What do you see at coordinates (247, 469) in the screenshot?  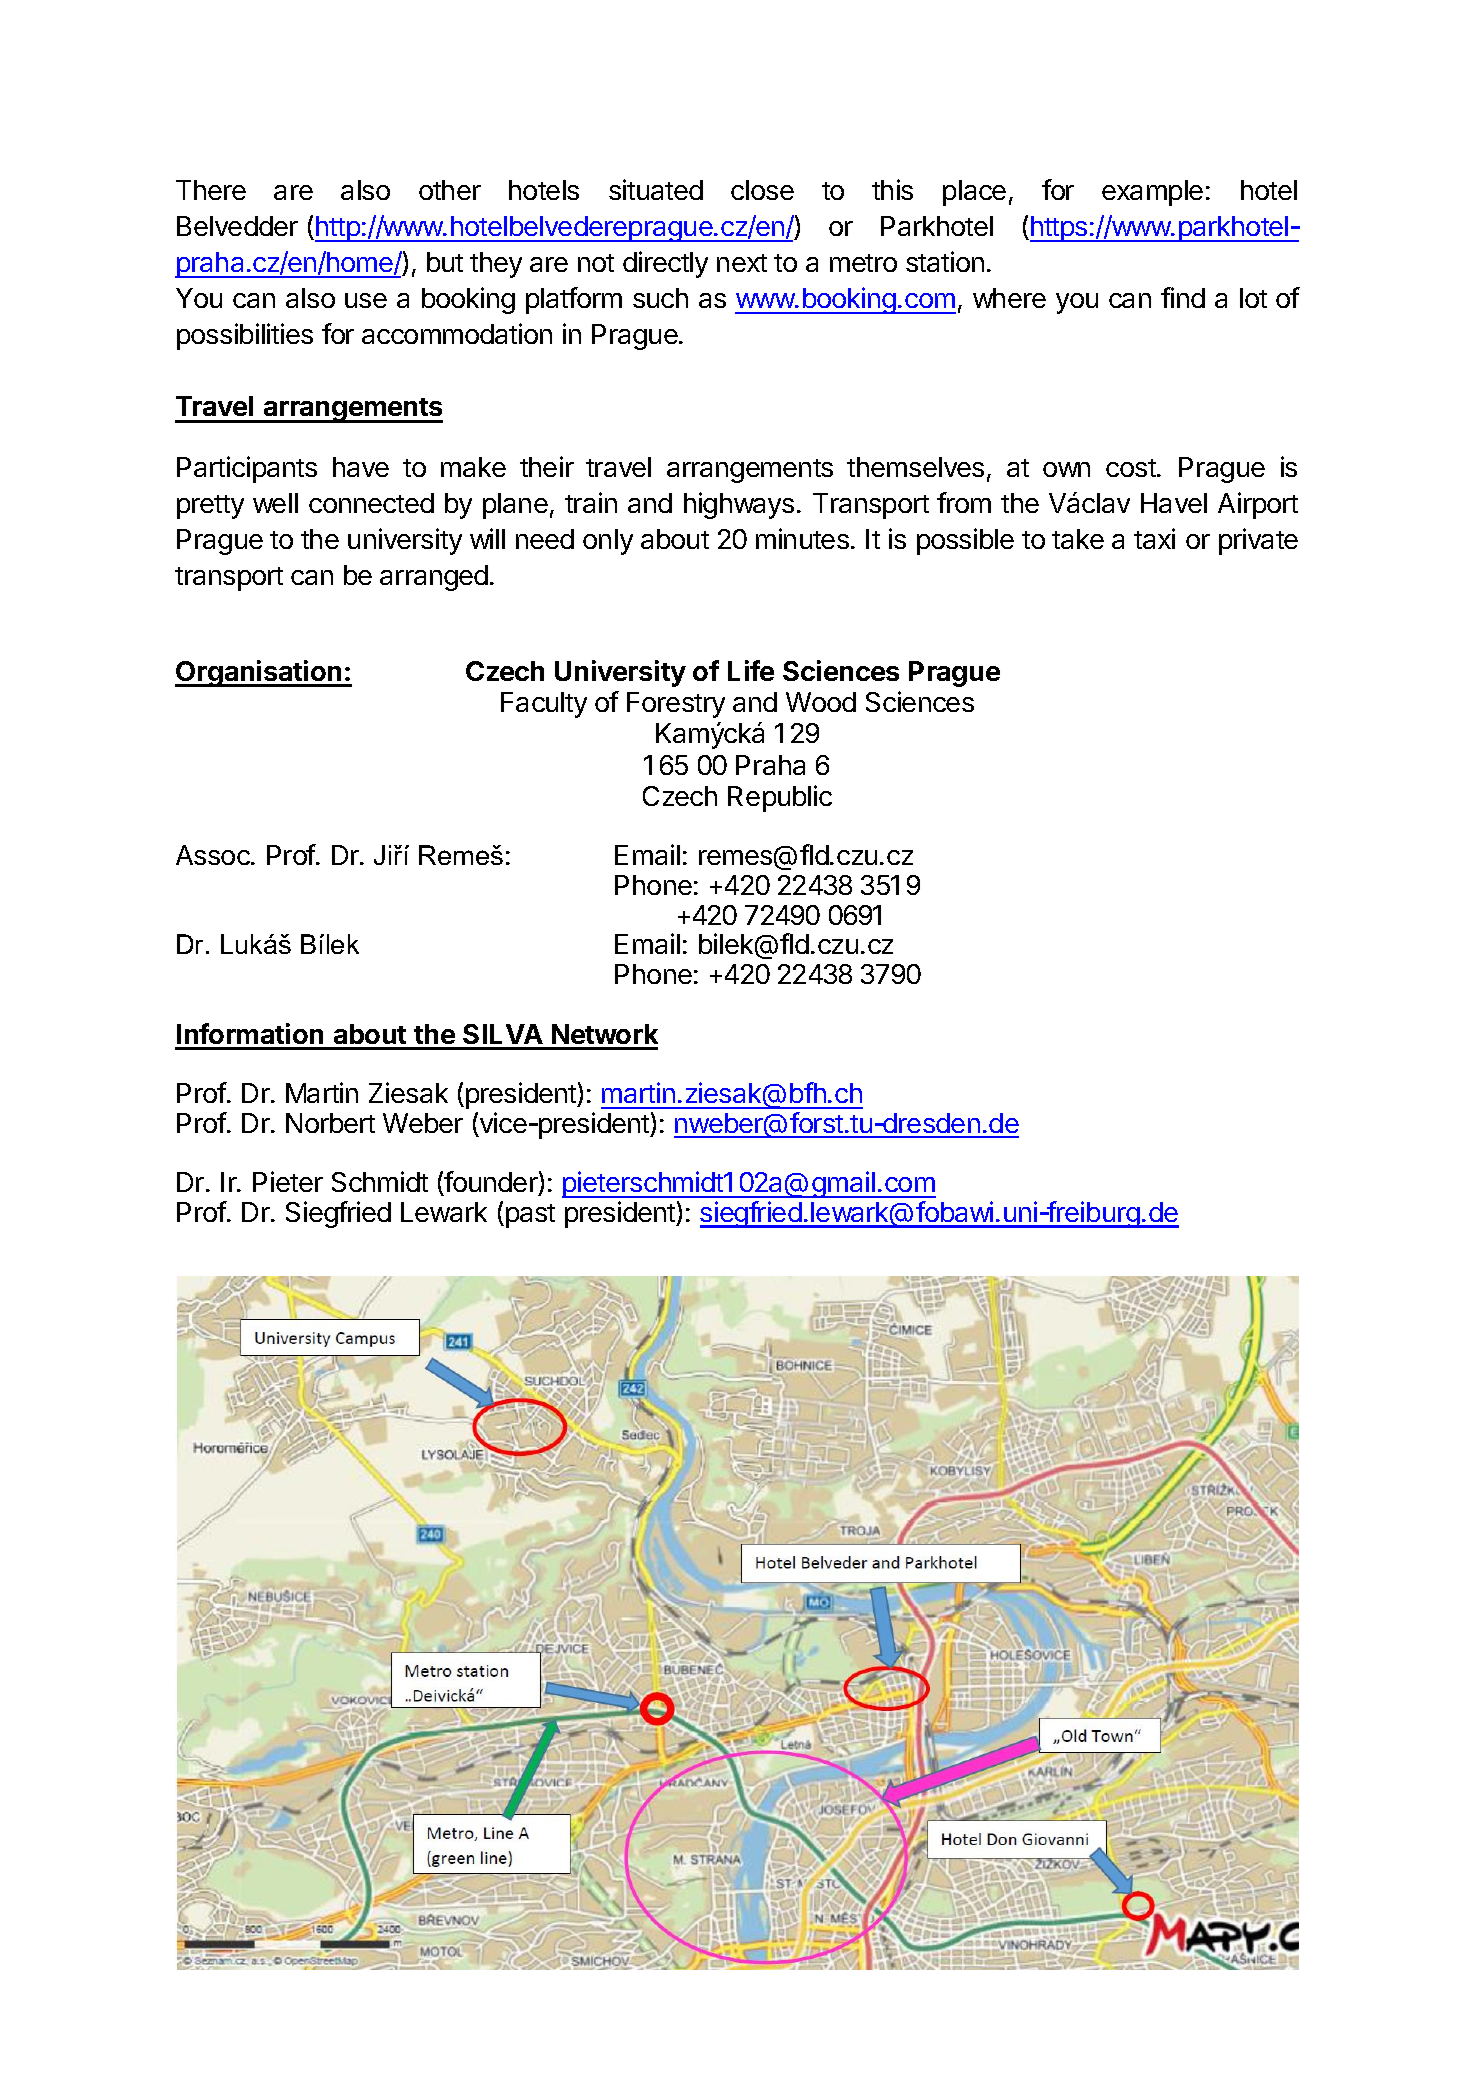 I see `Participants` at bounding box center [247, 469].
